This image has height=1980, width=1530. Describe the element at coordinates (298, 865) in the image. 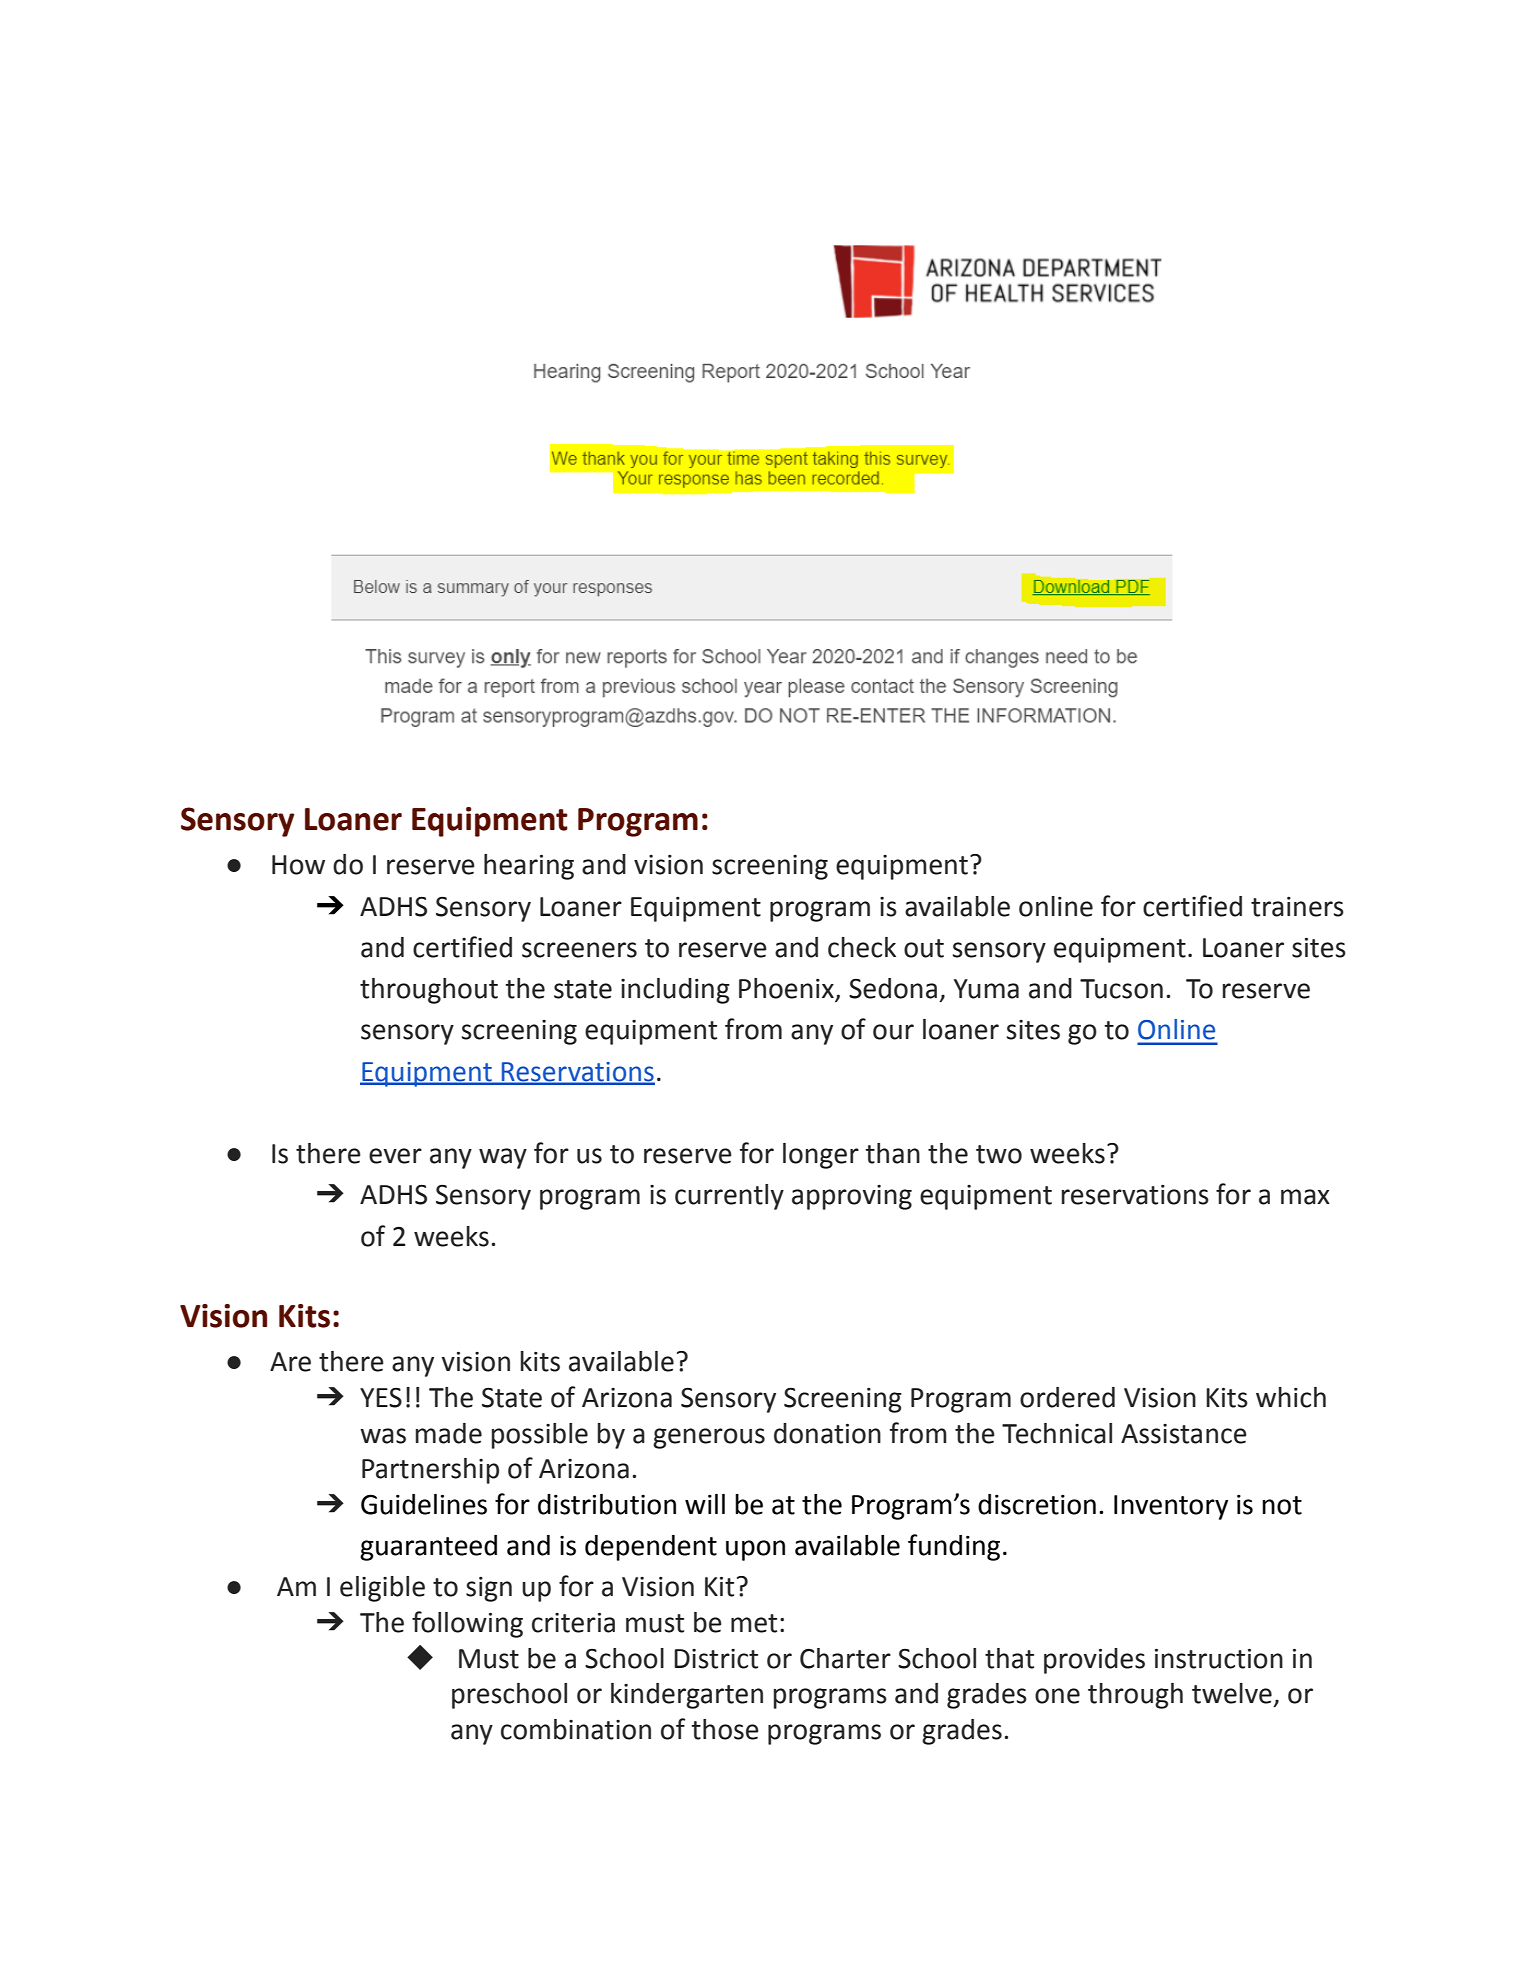

I see `How` at that location.
